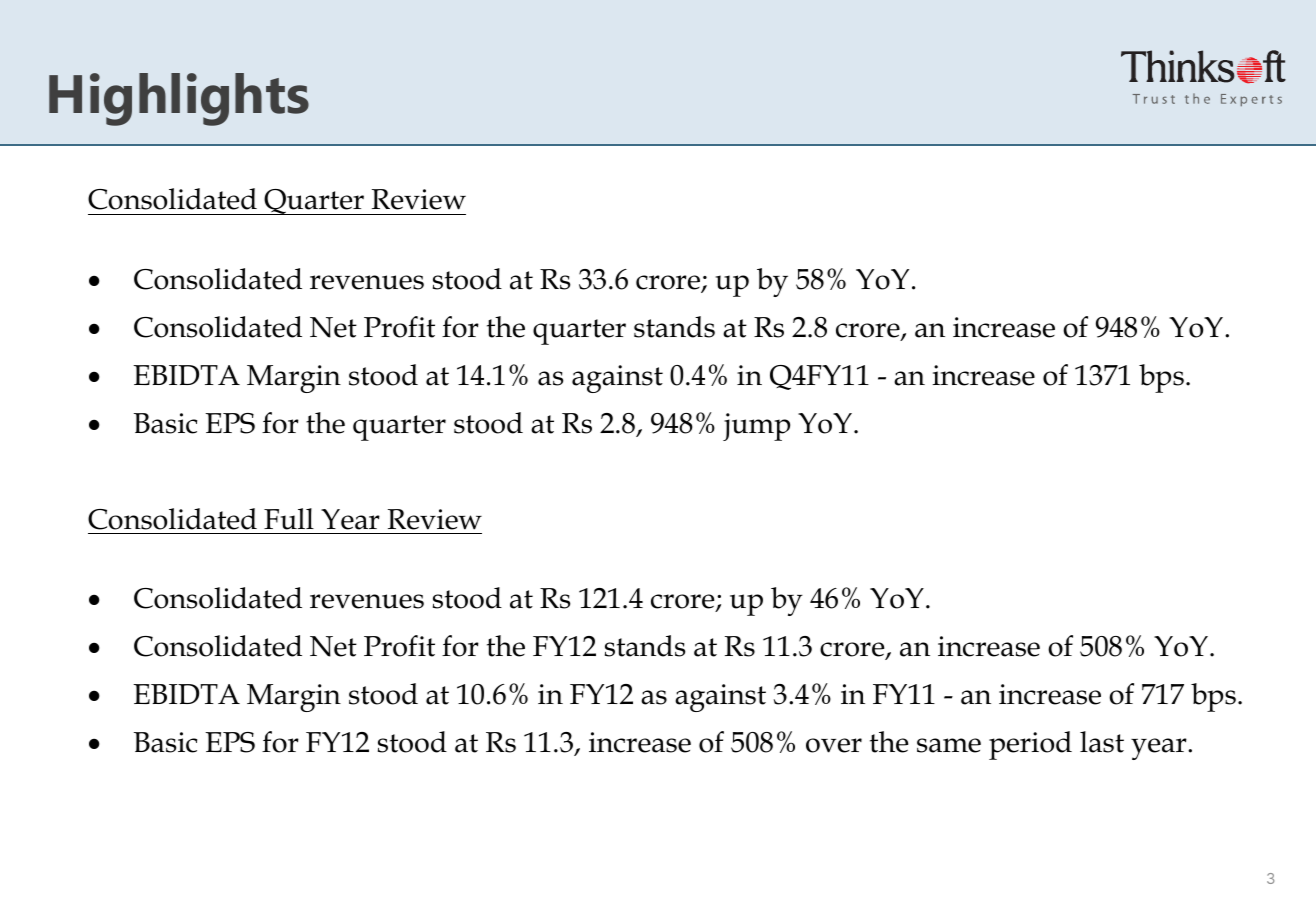 This image has height=911, width=1316. Describe the element at coordinates (949, 745) in the image. I see `same` at that location.
